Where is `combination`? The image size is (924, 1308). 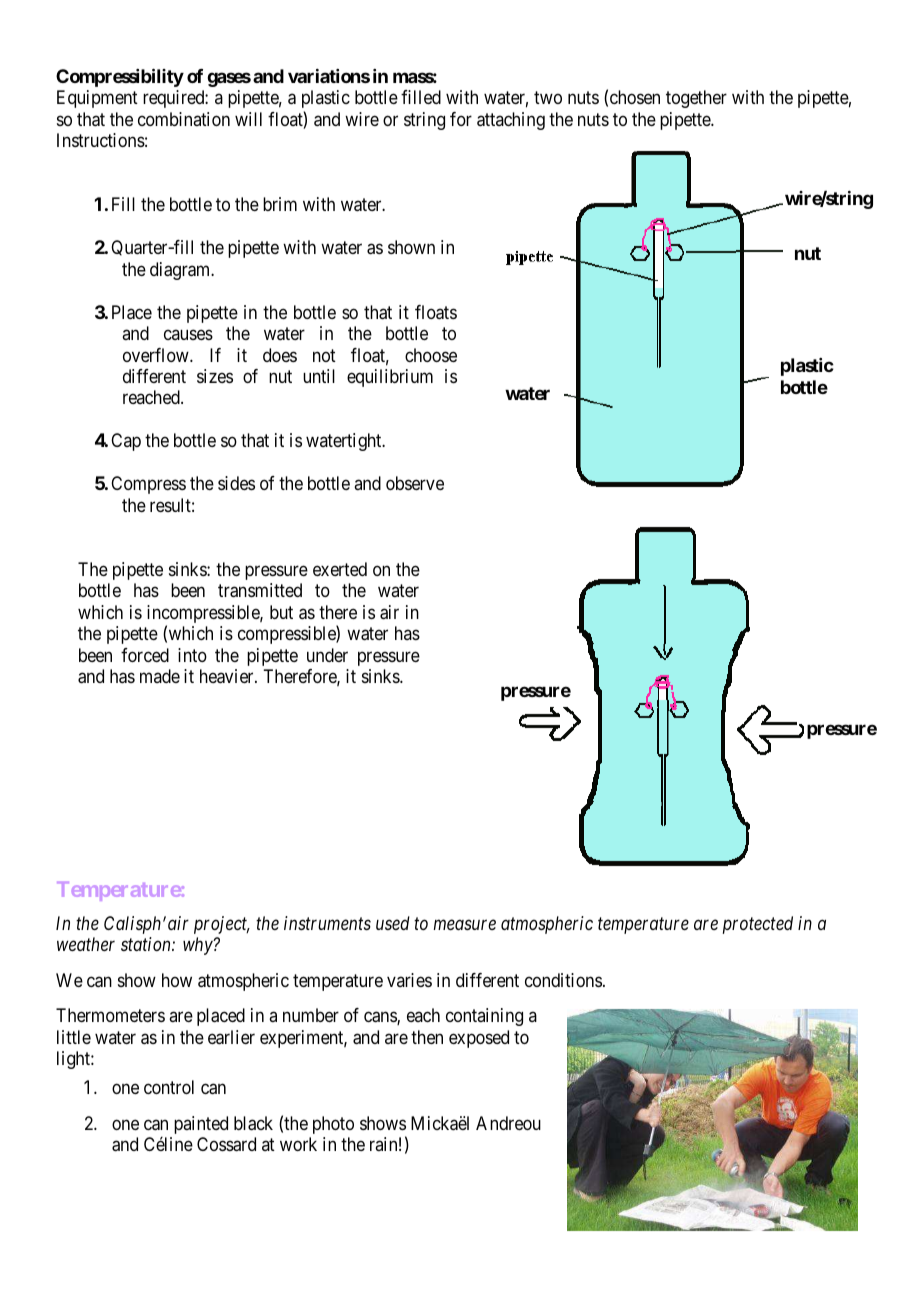 combination is located at coordinates (184, 119).
